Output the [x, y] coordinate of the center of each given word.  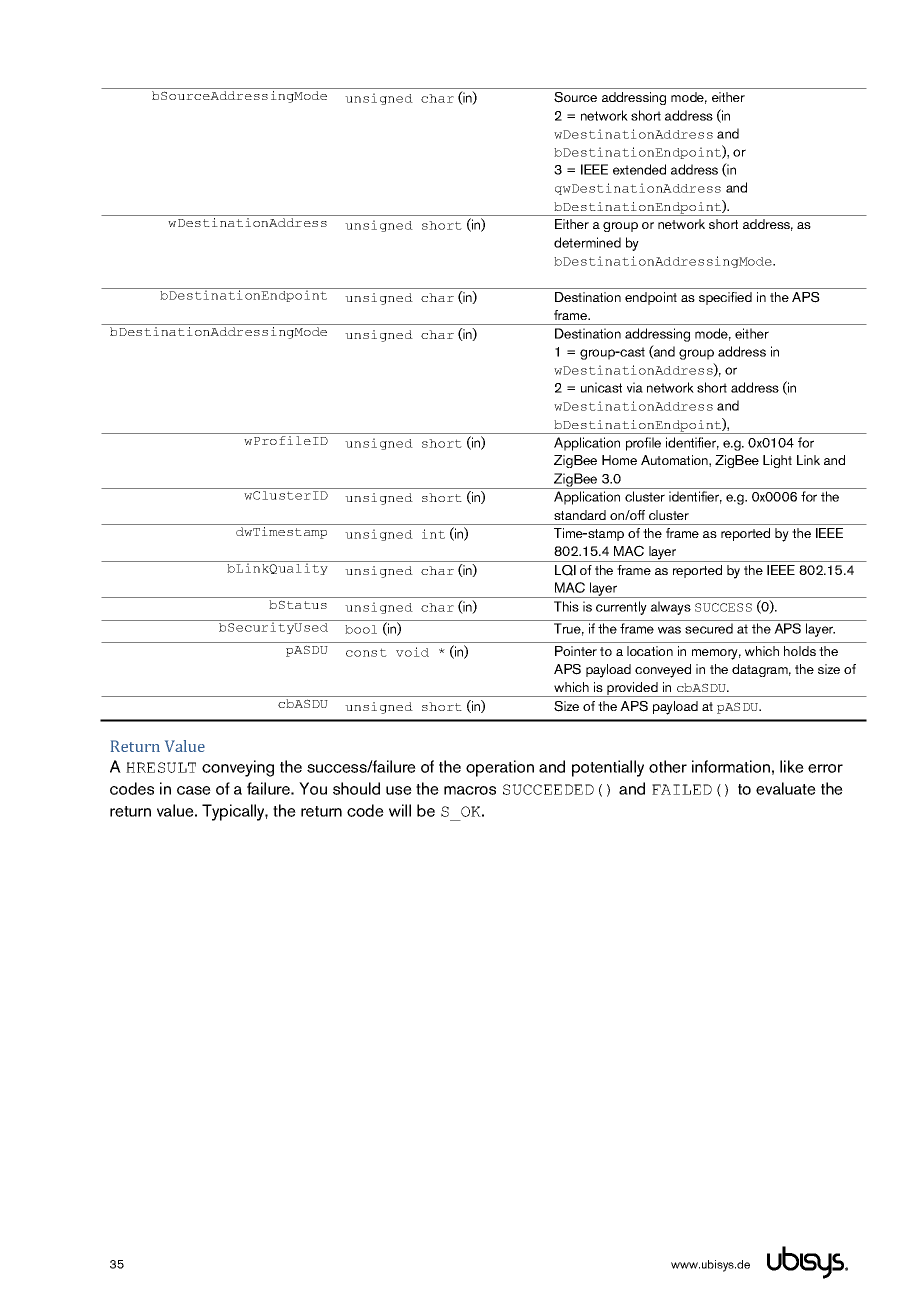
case [194, 790]
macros [470, 790]
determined [587, 242]
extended [639, 169]
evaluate [786, 788]
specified [725, 298]
